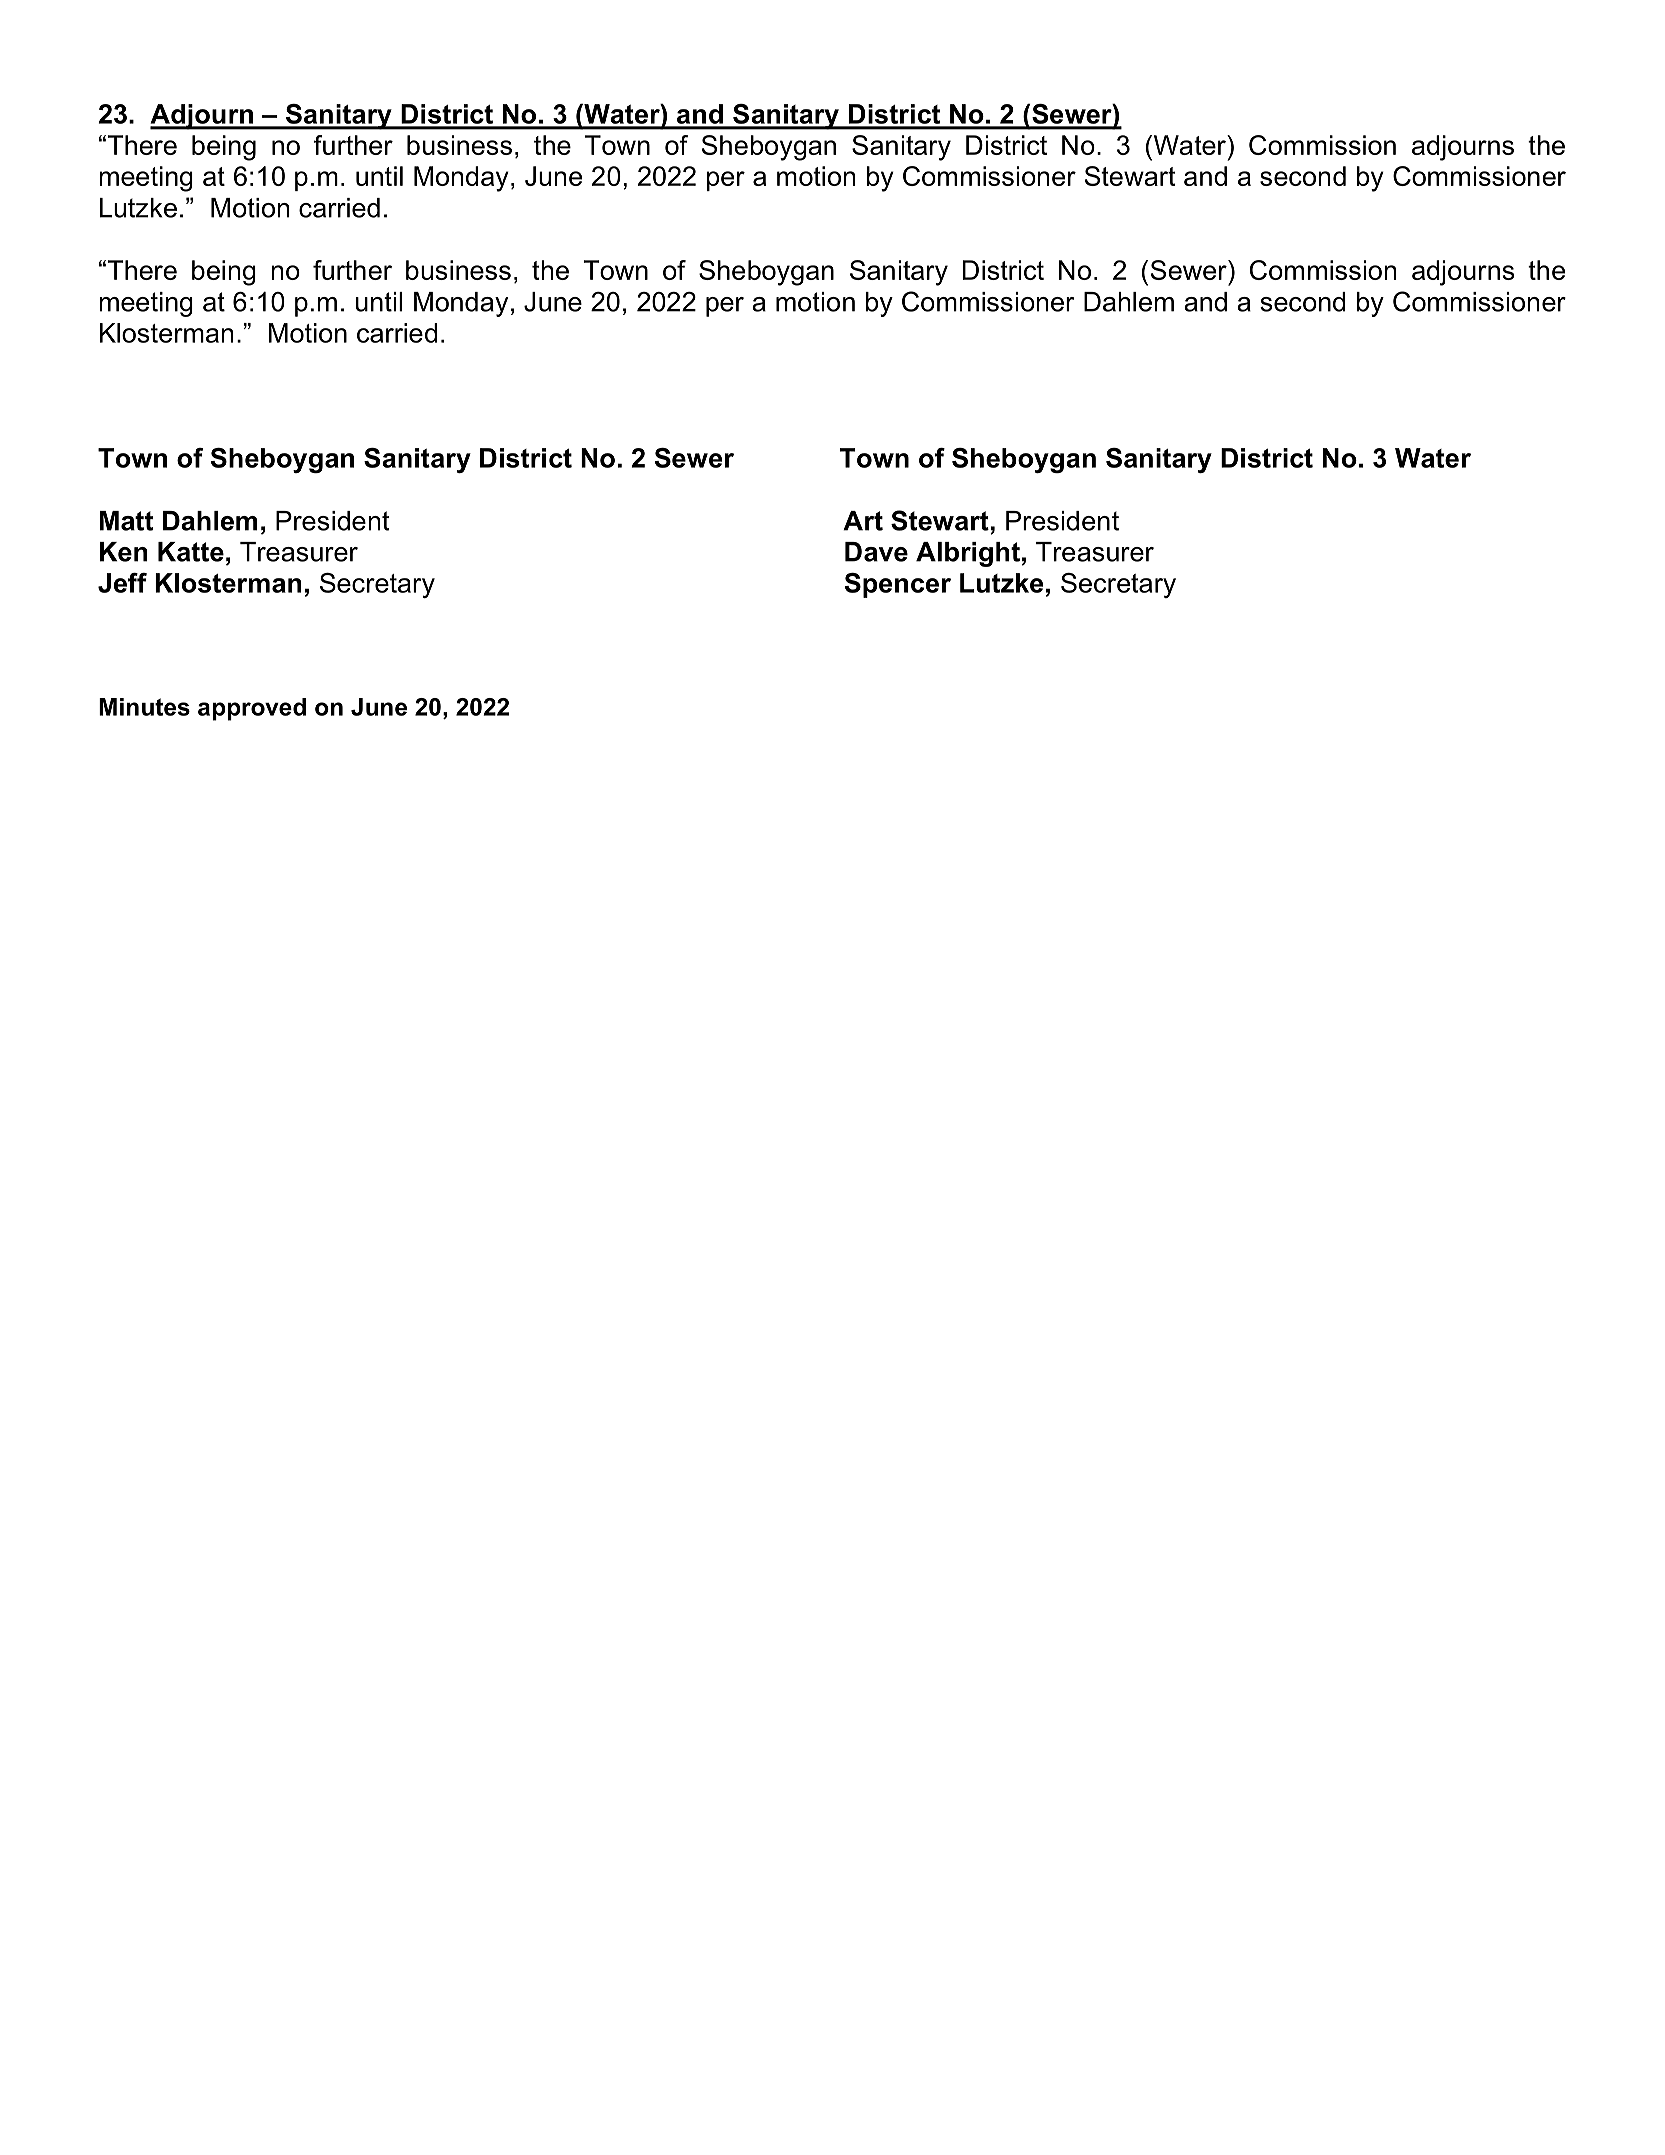 The width and height of the image is (1665, 2155). What do you see at coordinates (876, 552) in the image?
I see `Dave` at bounding box center [876, 552].
